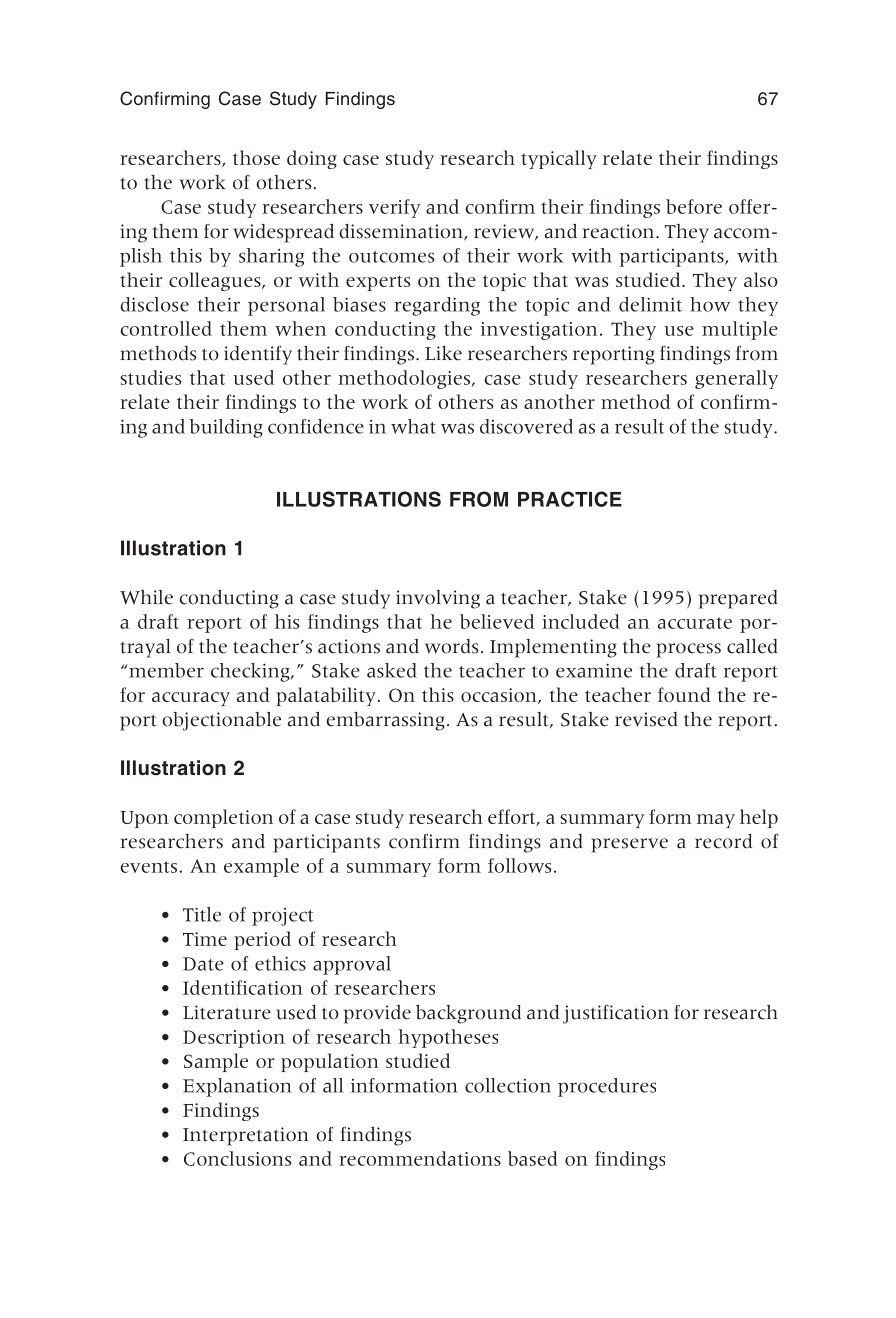  What do you see at coordinates (694, 206) in the screenshot?
I see `before` at bounding box center [694, 206].
